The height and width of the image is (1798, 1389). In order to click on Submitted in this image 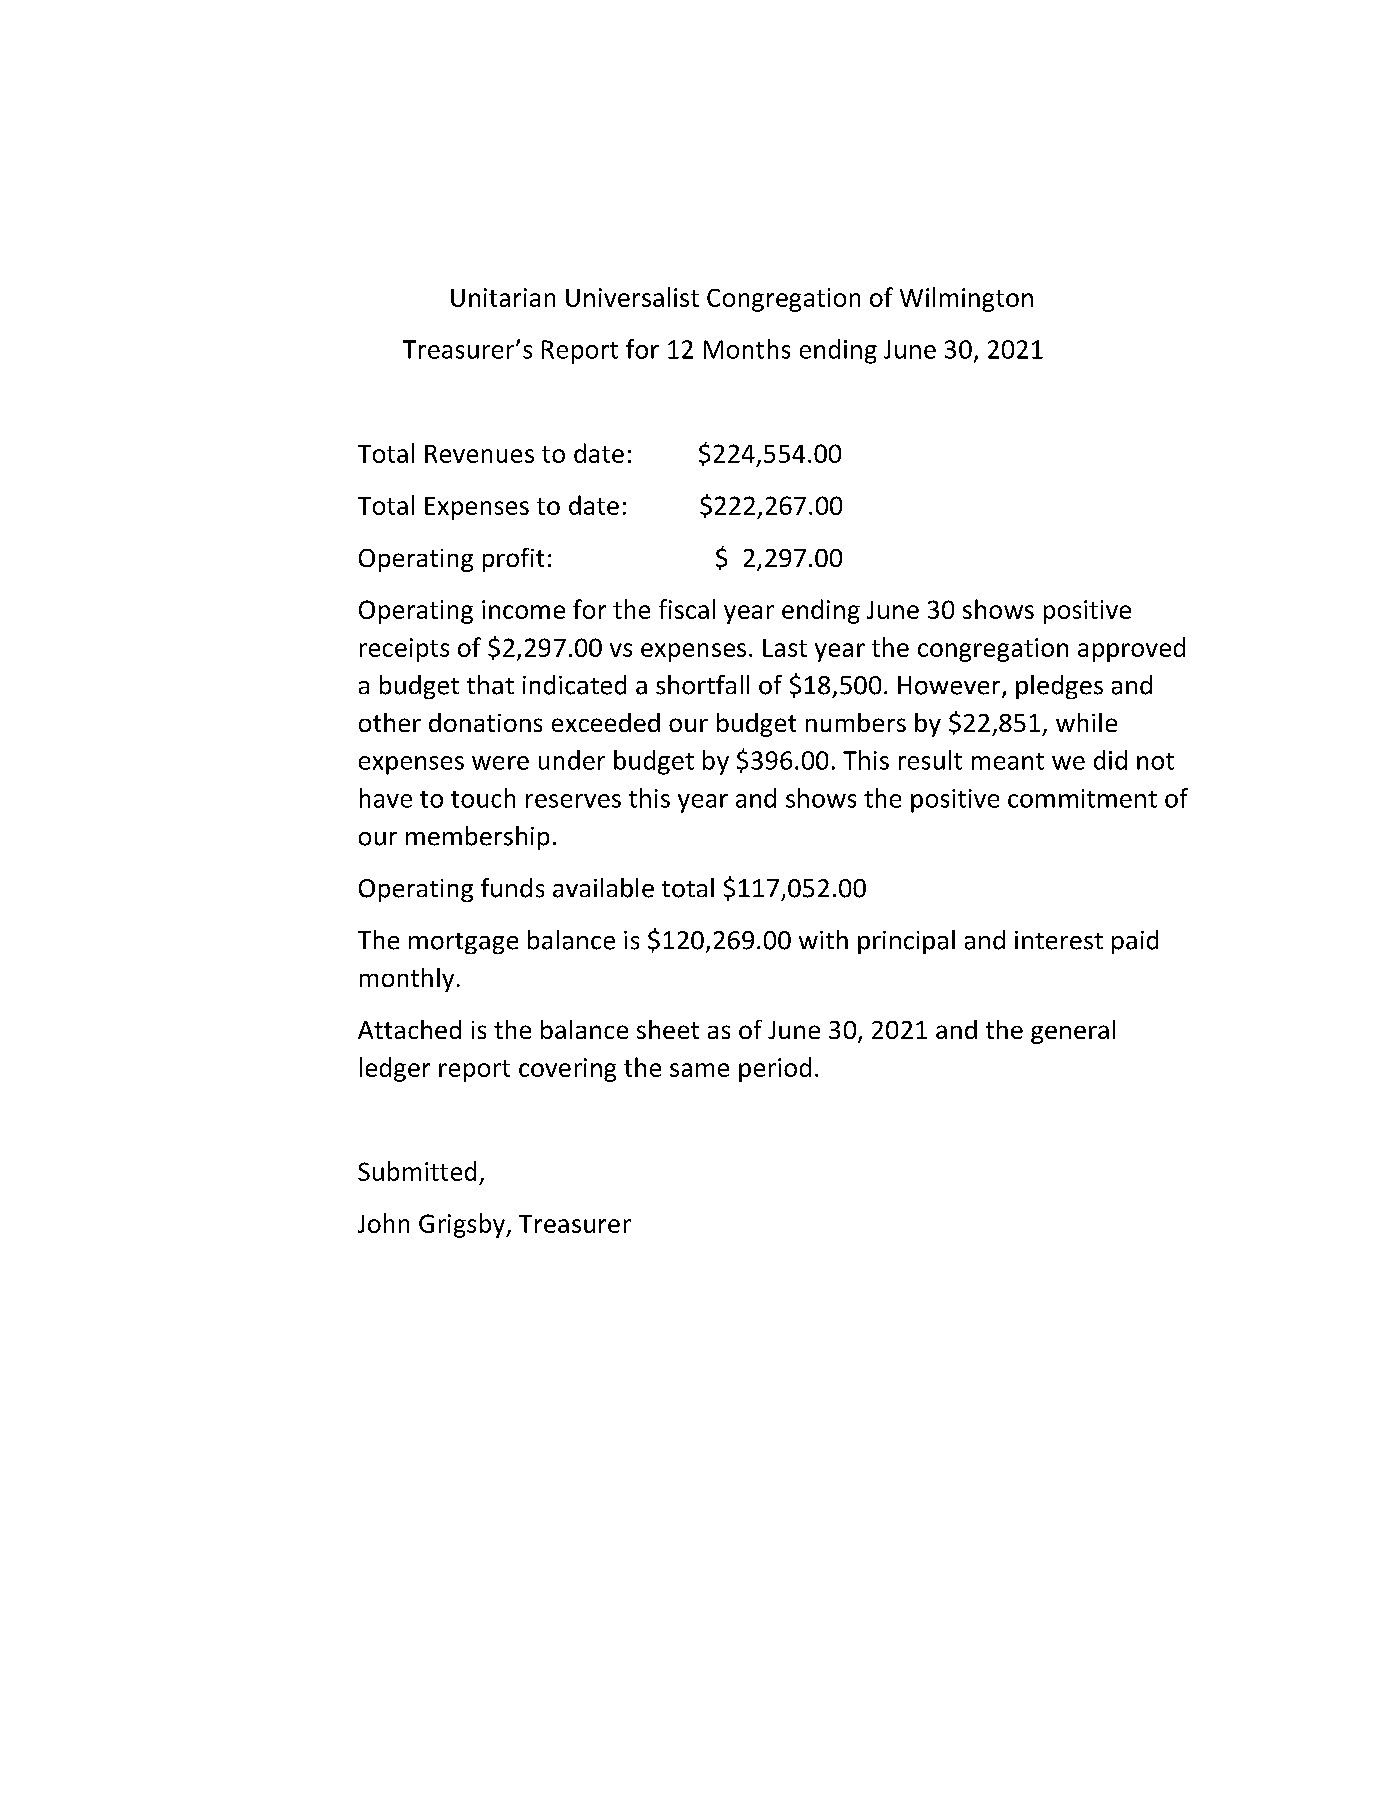, I will do `click(417, 1171)`.
